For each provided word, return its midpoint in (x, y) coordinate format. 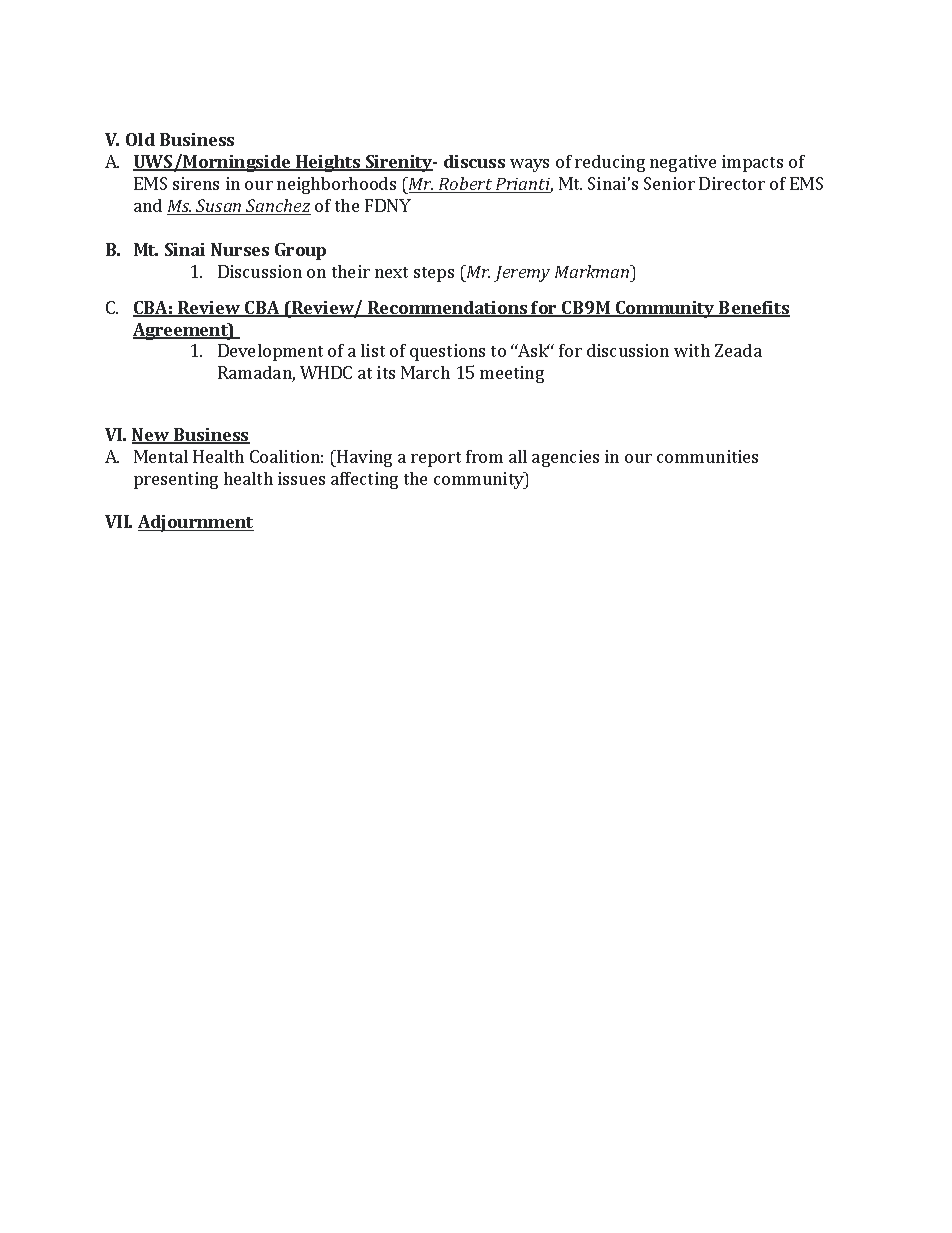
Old (140, 139)
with (692, 350)
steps (434, 274)
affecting (364, 480)
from (484, 456)
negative (683, 163)
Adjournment (196, 523)
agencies (565, 458)
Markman (593, 271)
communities (707, 456)
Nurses (240, 249)
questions (447, 352)
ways (529, 165)
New (152, 436)
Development (270, 352)
